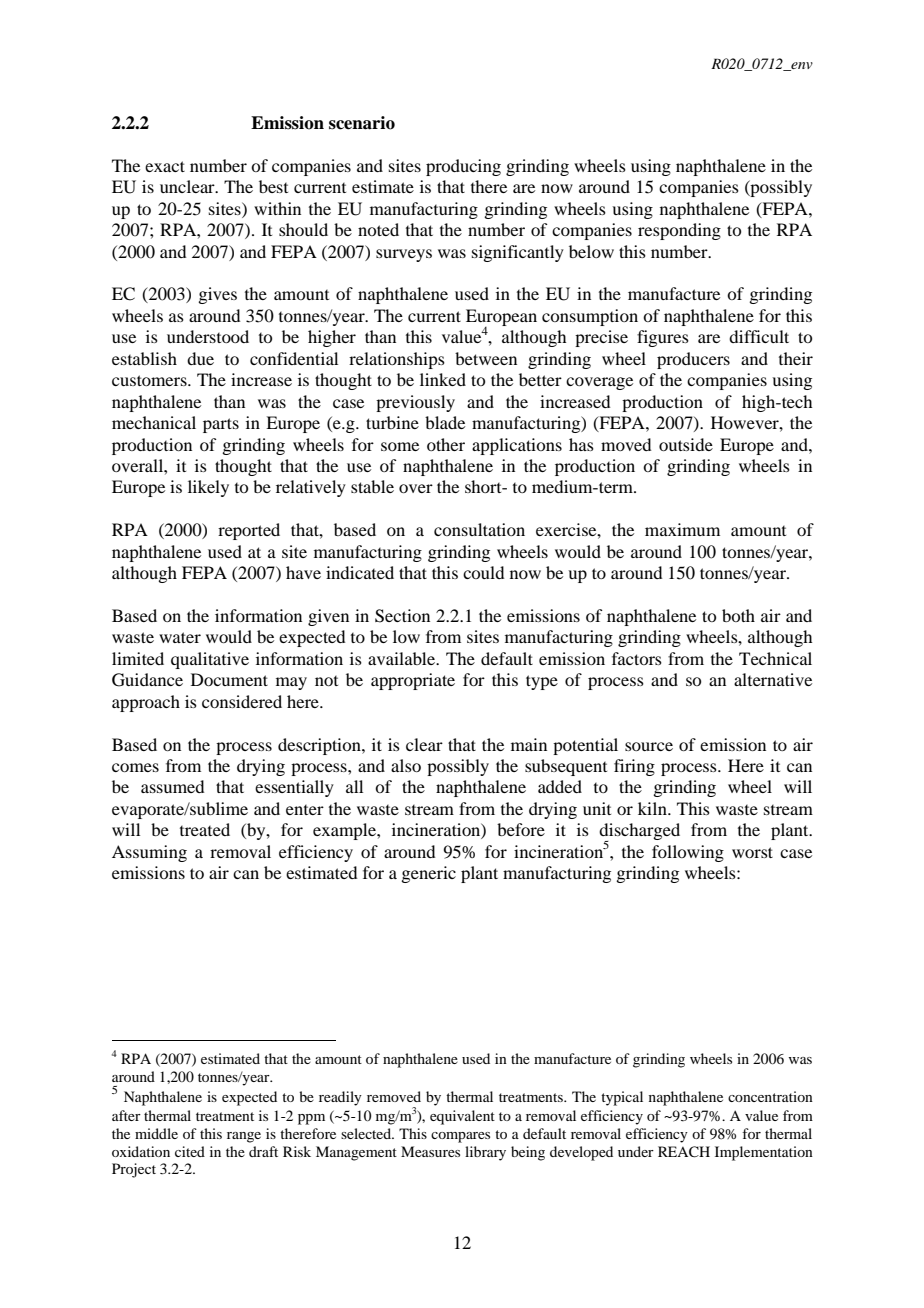 This document has width=924, height=1308. What do you see at coordinates (190, 1151) in the document?
I see `cited` at bounding box center [190, 1151].
